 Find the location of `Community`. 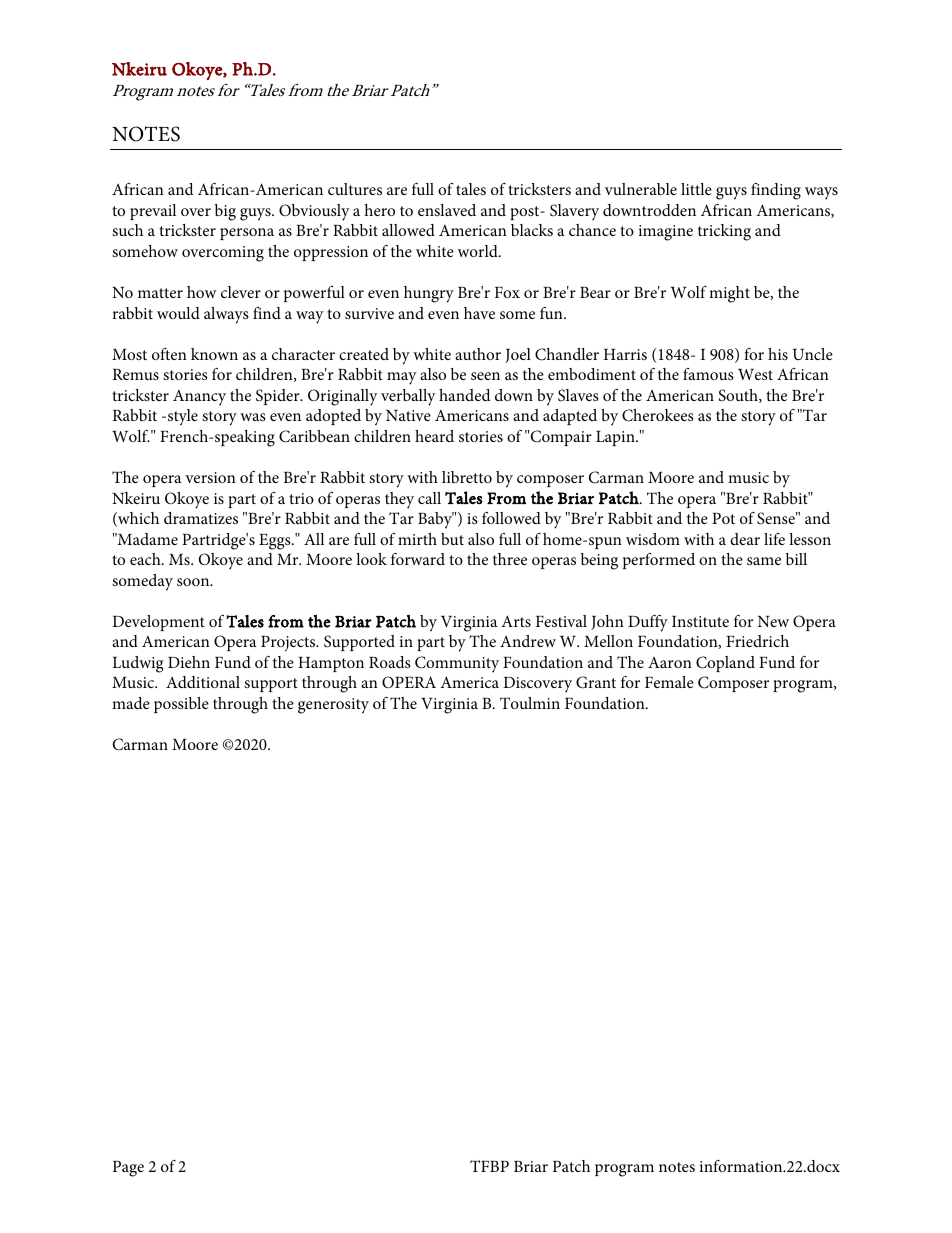

Community is located at coordinates (457, 664).
